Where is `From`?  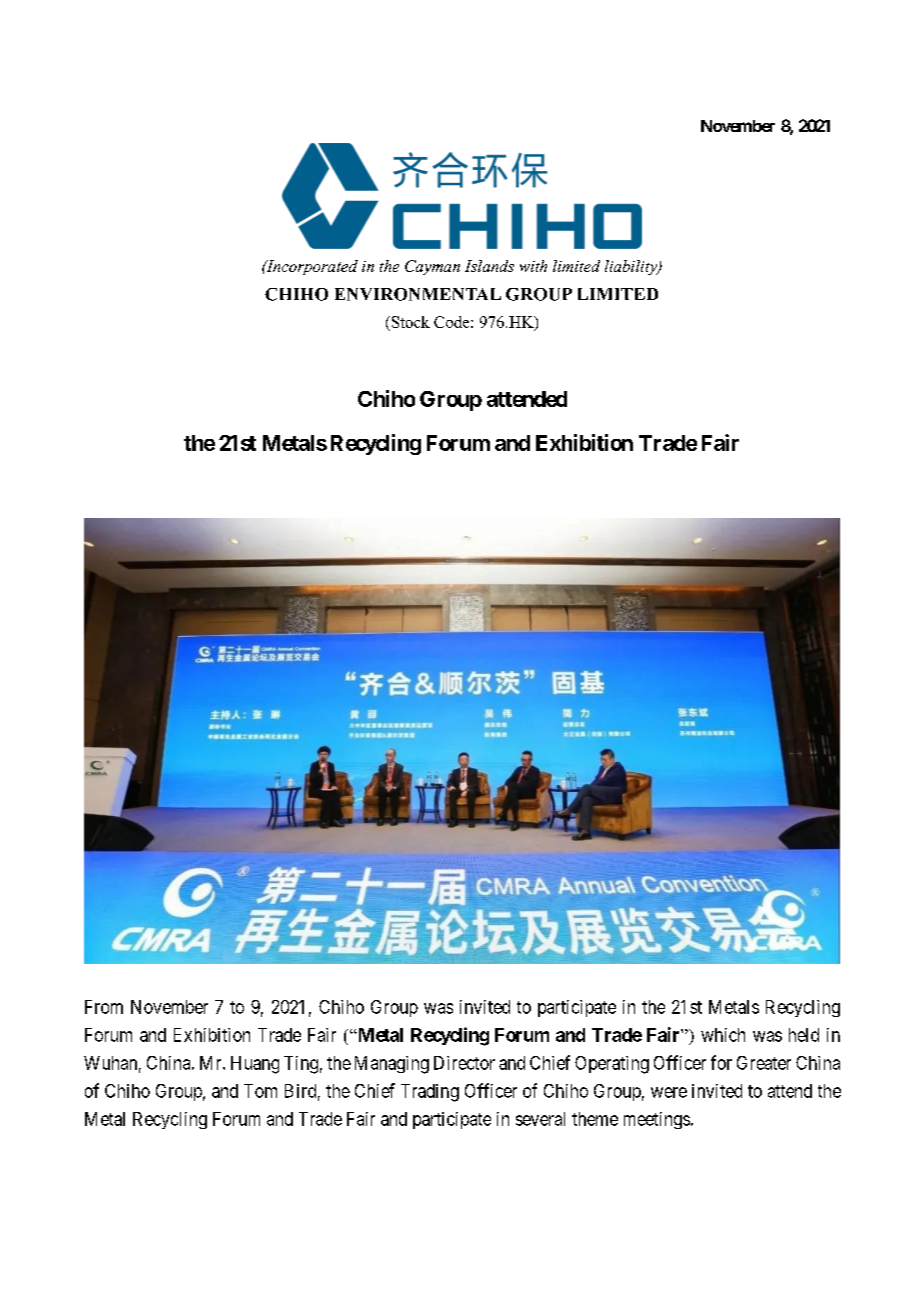 From is located at coordinates (104, 1007).
